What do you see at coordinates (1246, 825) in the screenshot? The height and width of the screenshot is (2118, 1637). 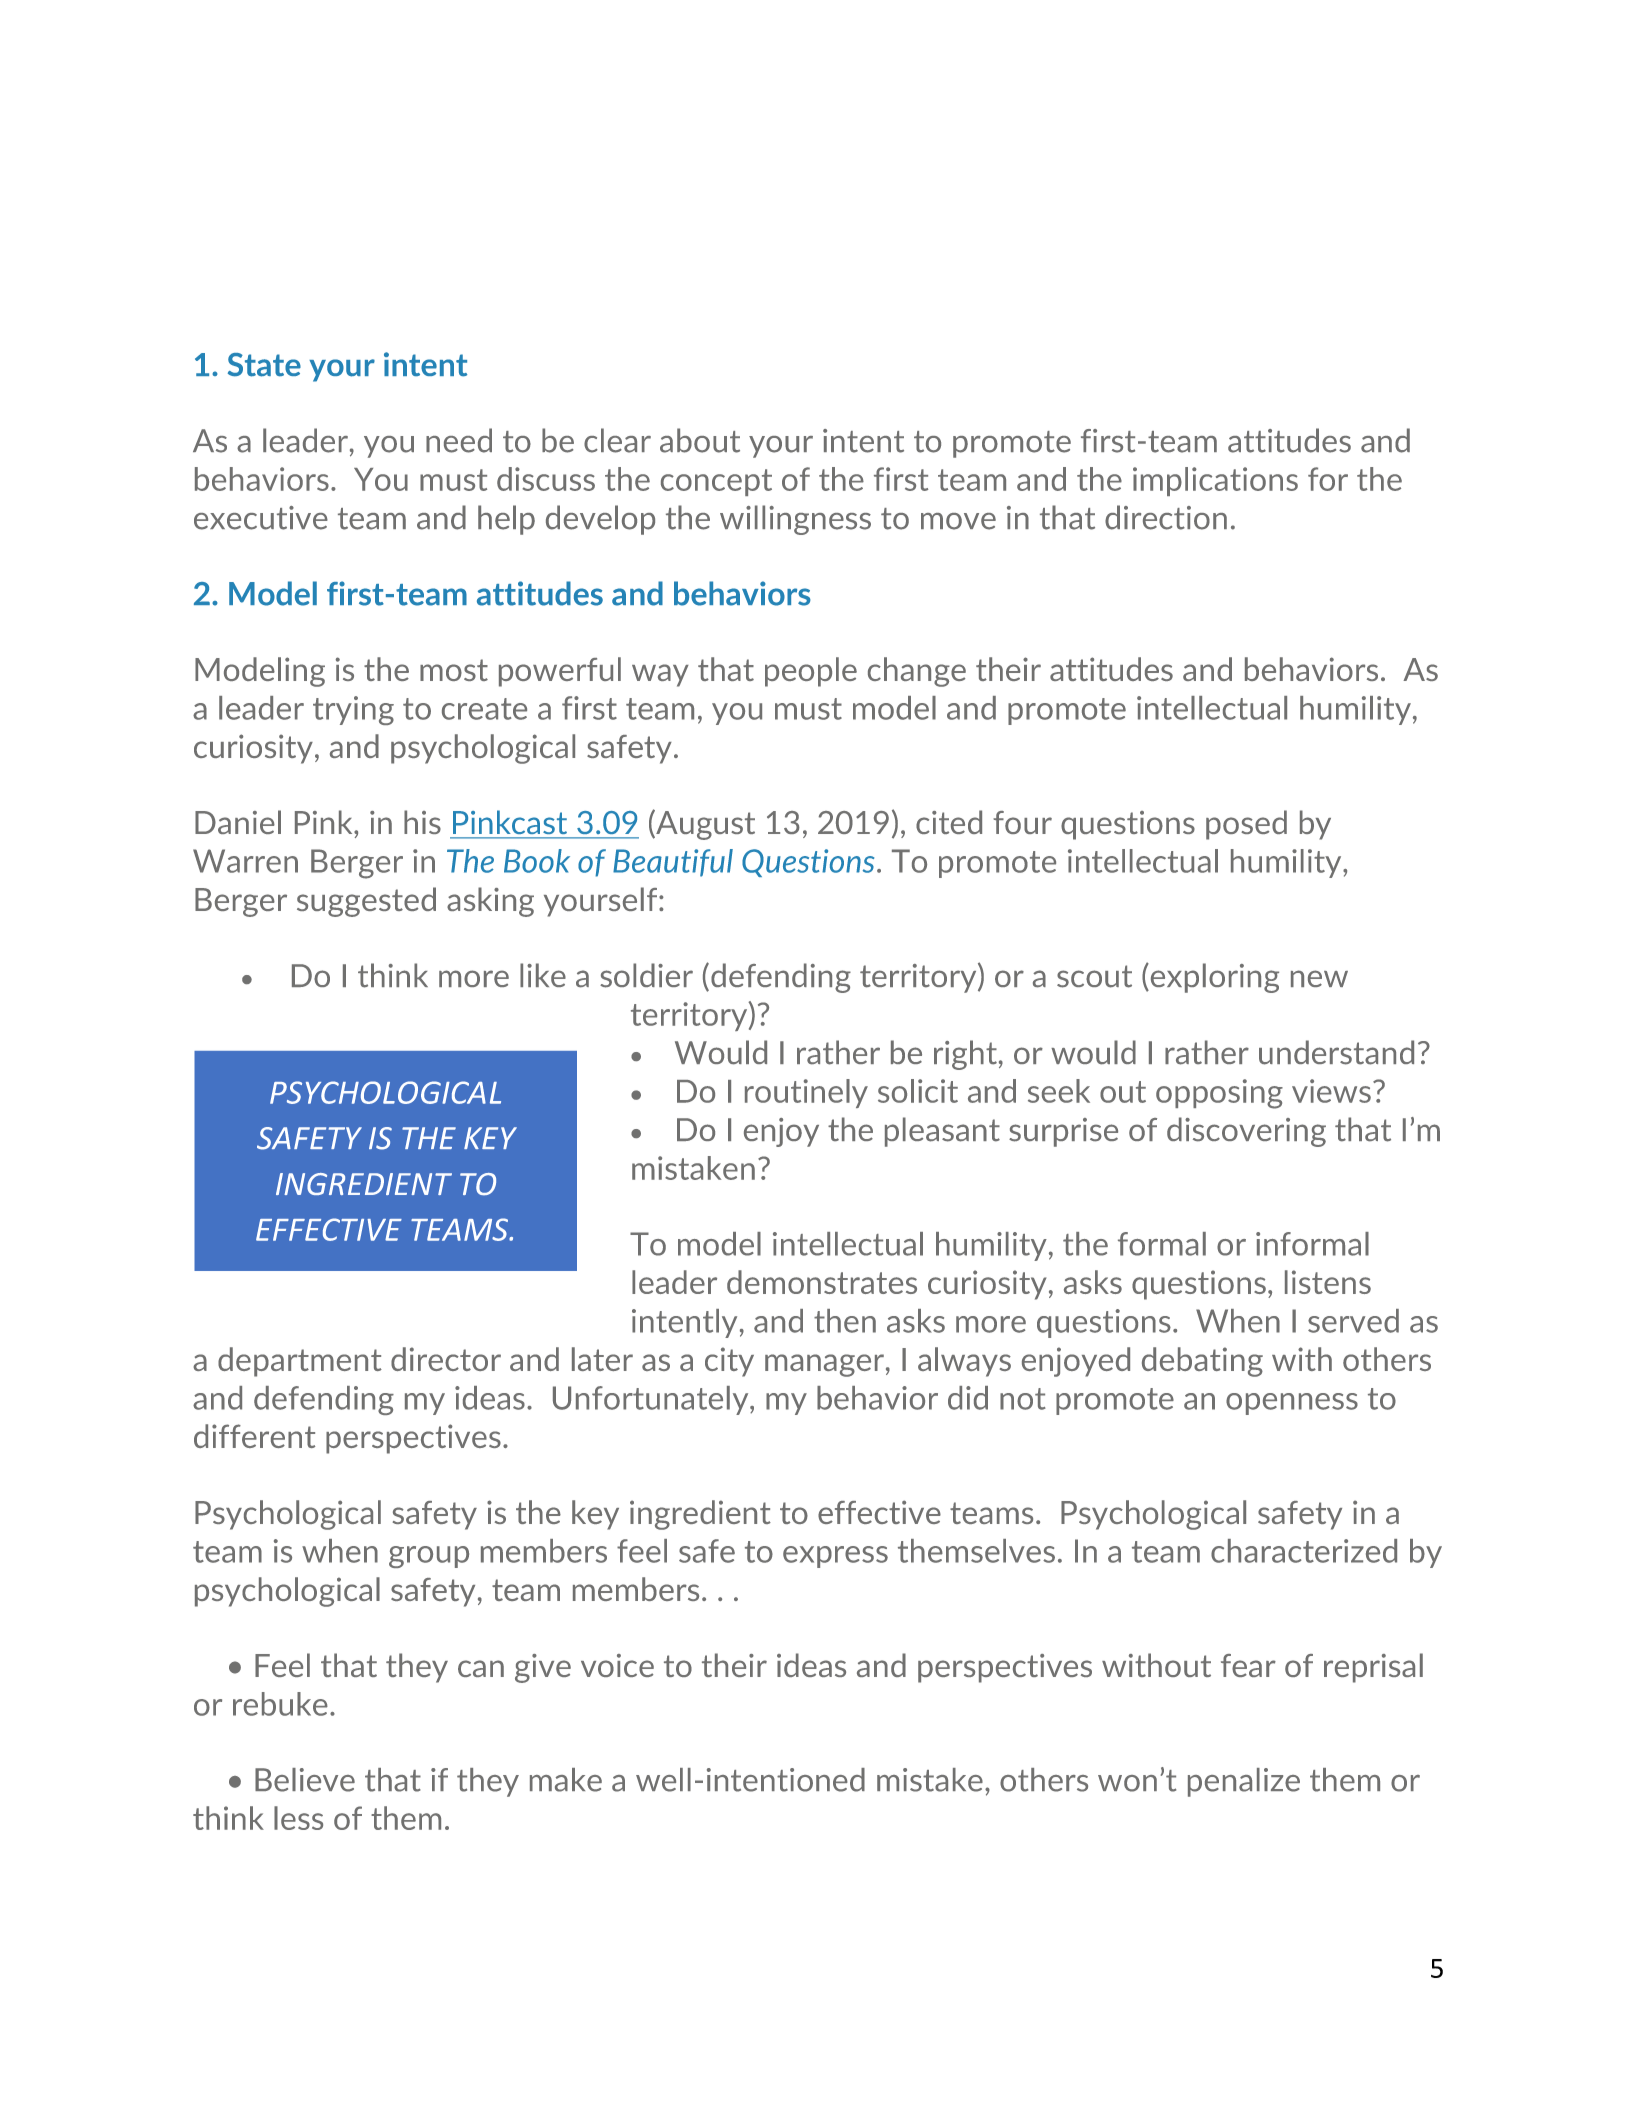 I see `posed` at bounding box center [1246, 825].
